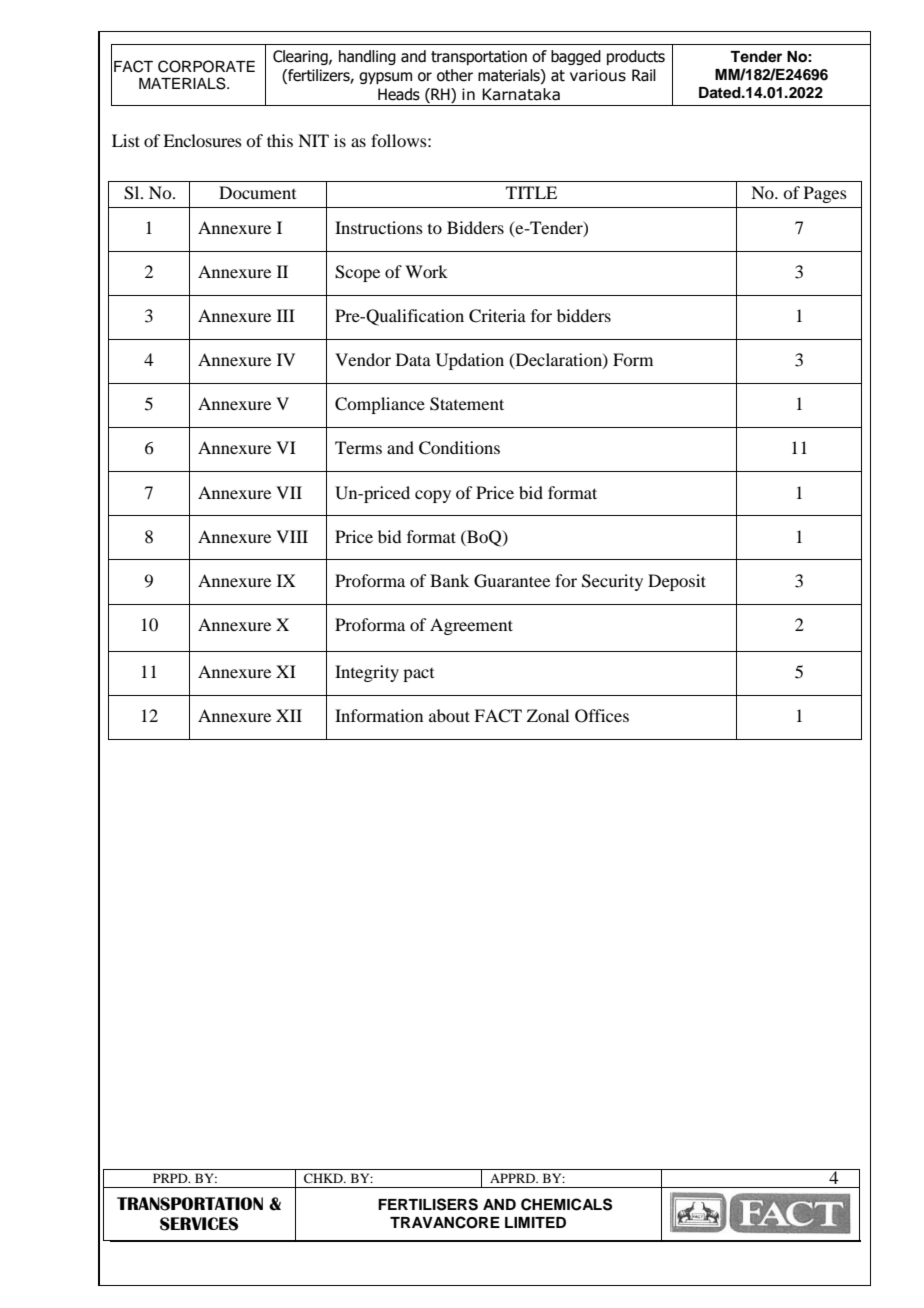  I want to click on about, so click(449, 715).
